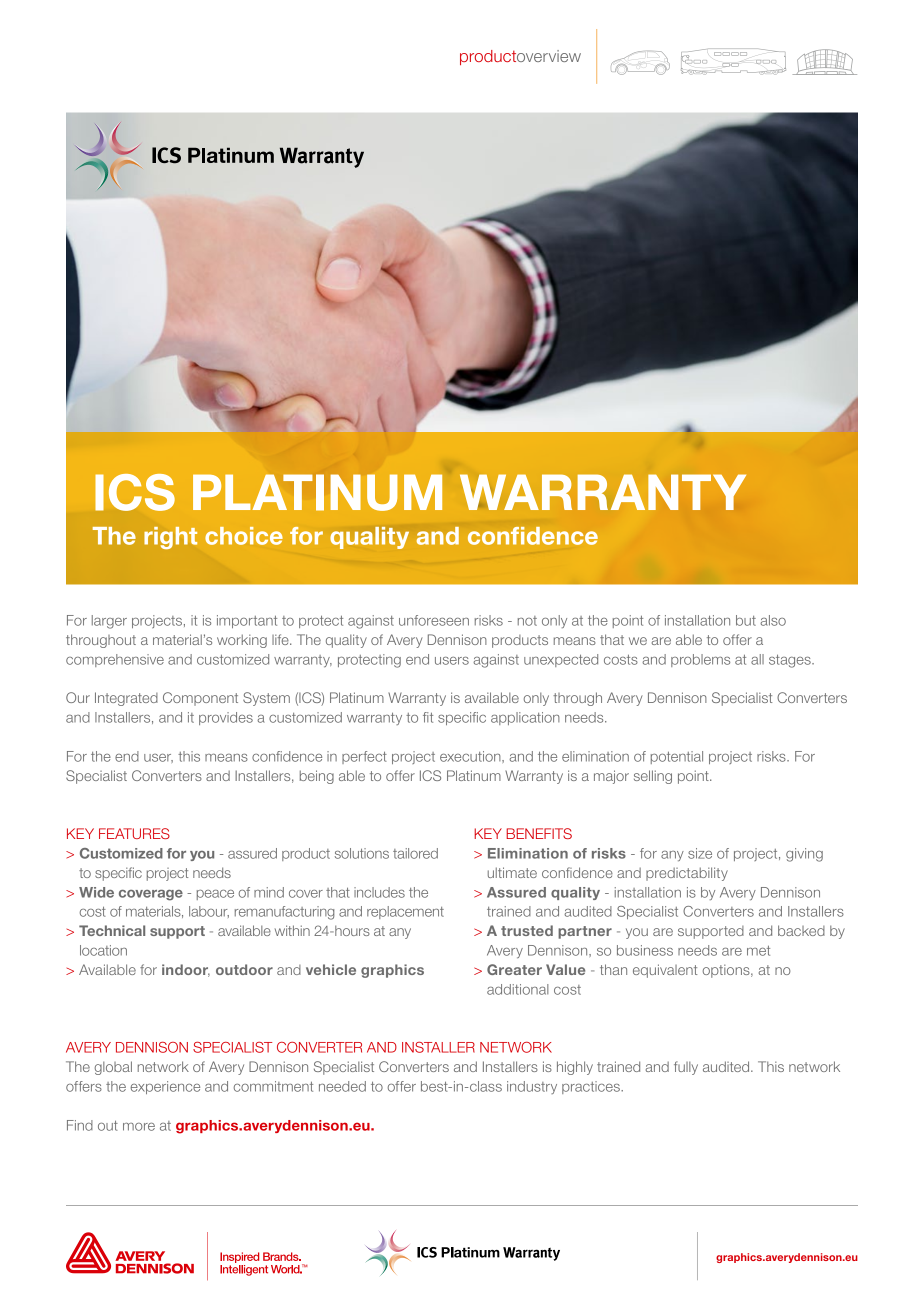  Describe the element at coordinates (405, 912) in the screenshot. I see `replacement` at that location.
